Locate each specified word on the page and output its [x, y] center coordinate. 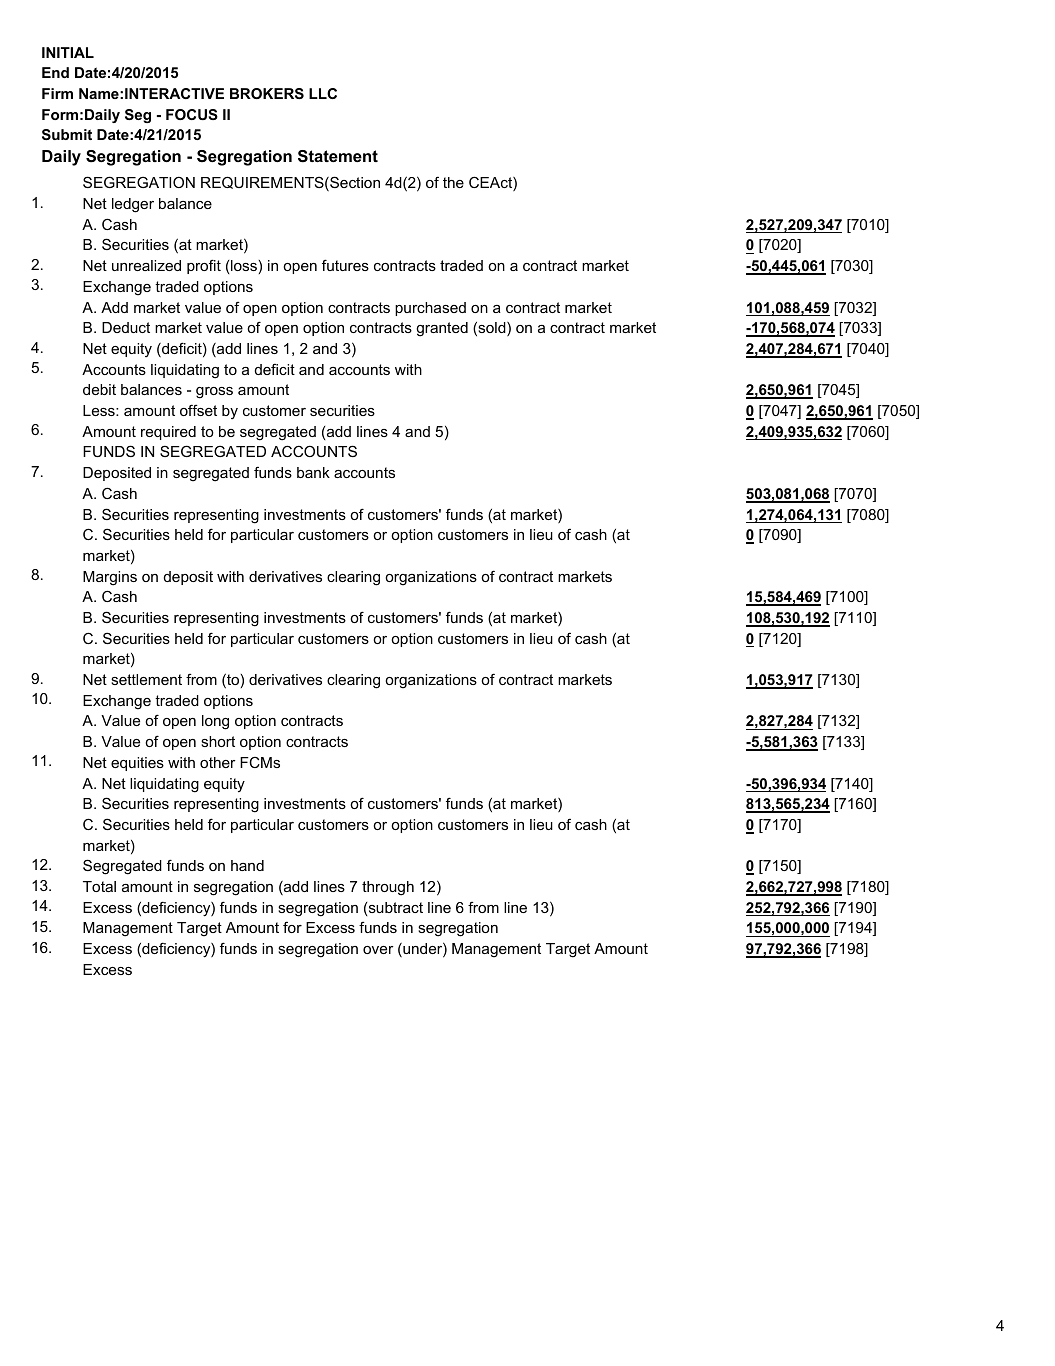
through [388, 888]
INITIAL [68, 52]
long [215, 722]
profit [204, 266]
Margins [110, 578]
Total [99, 886]
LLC [323, 93]
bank [313, 472]
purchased [430, 309]
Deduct [126, 327]
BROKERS [267, 93]
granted [442, 329]
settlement [146, 679]
